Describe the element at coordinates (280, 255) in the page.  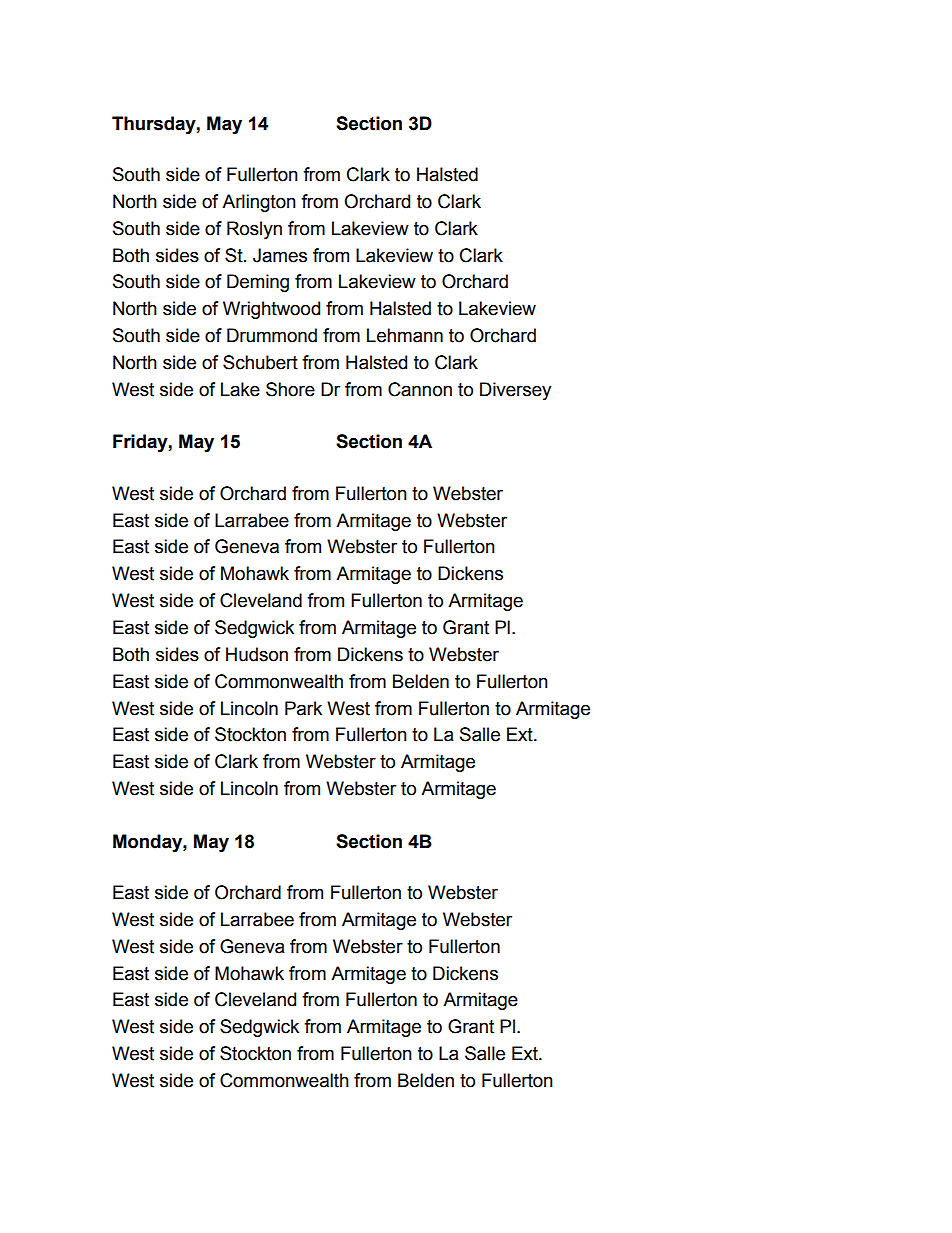
I see `James` at that location.
